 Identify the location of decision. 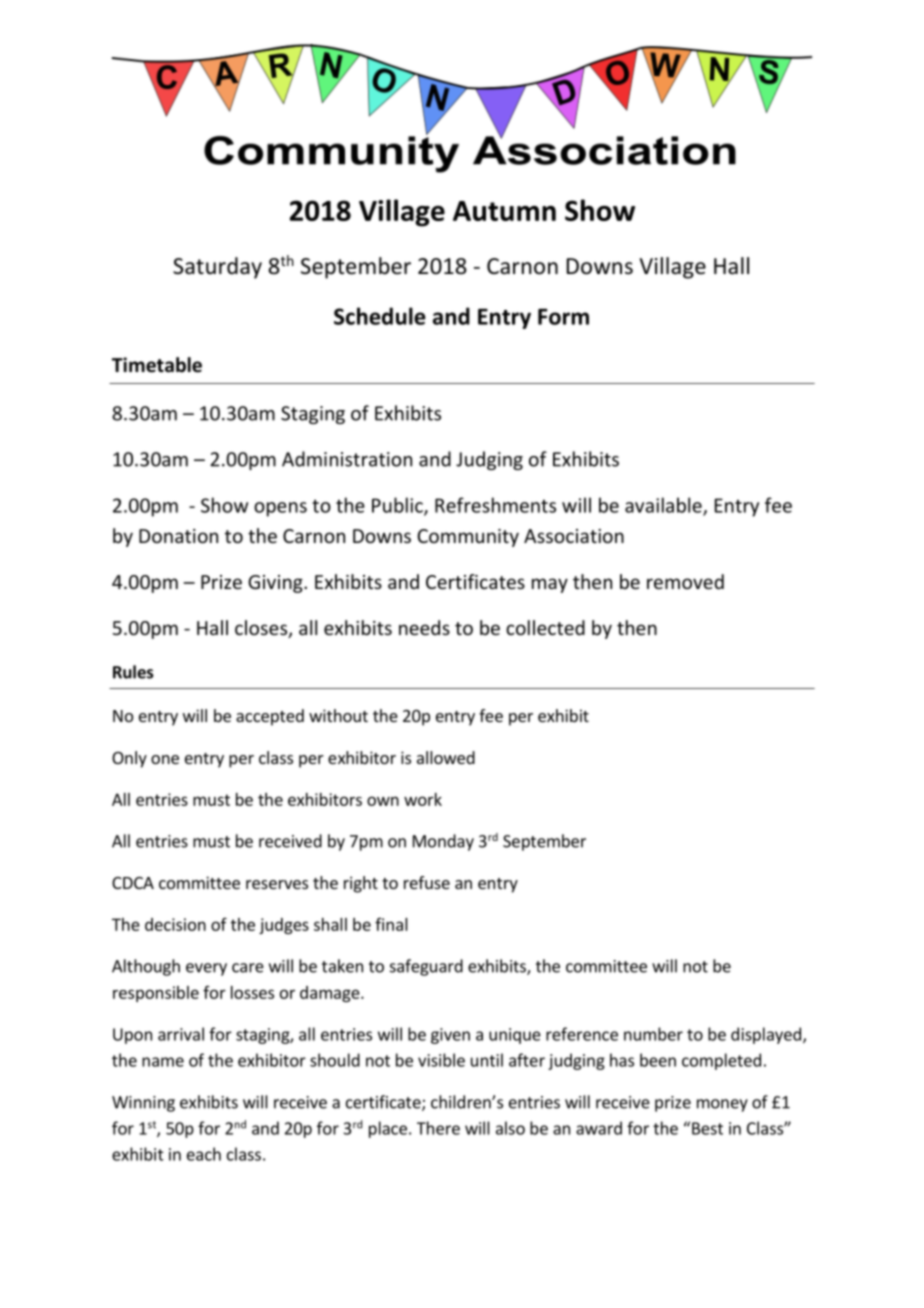
(175, 924).
